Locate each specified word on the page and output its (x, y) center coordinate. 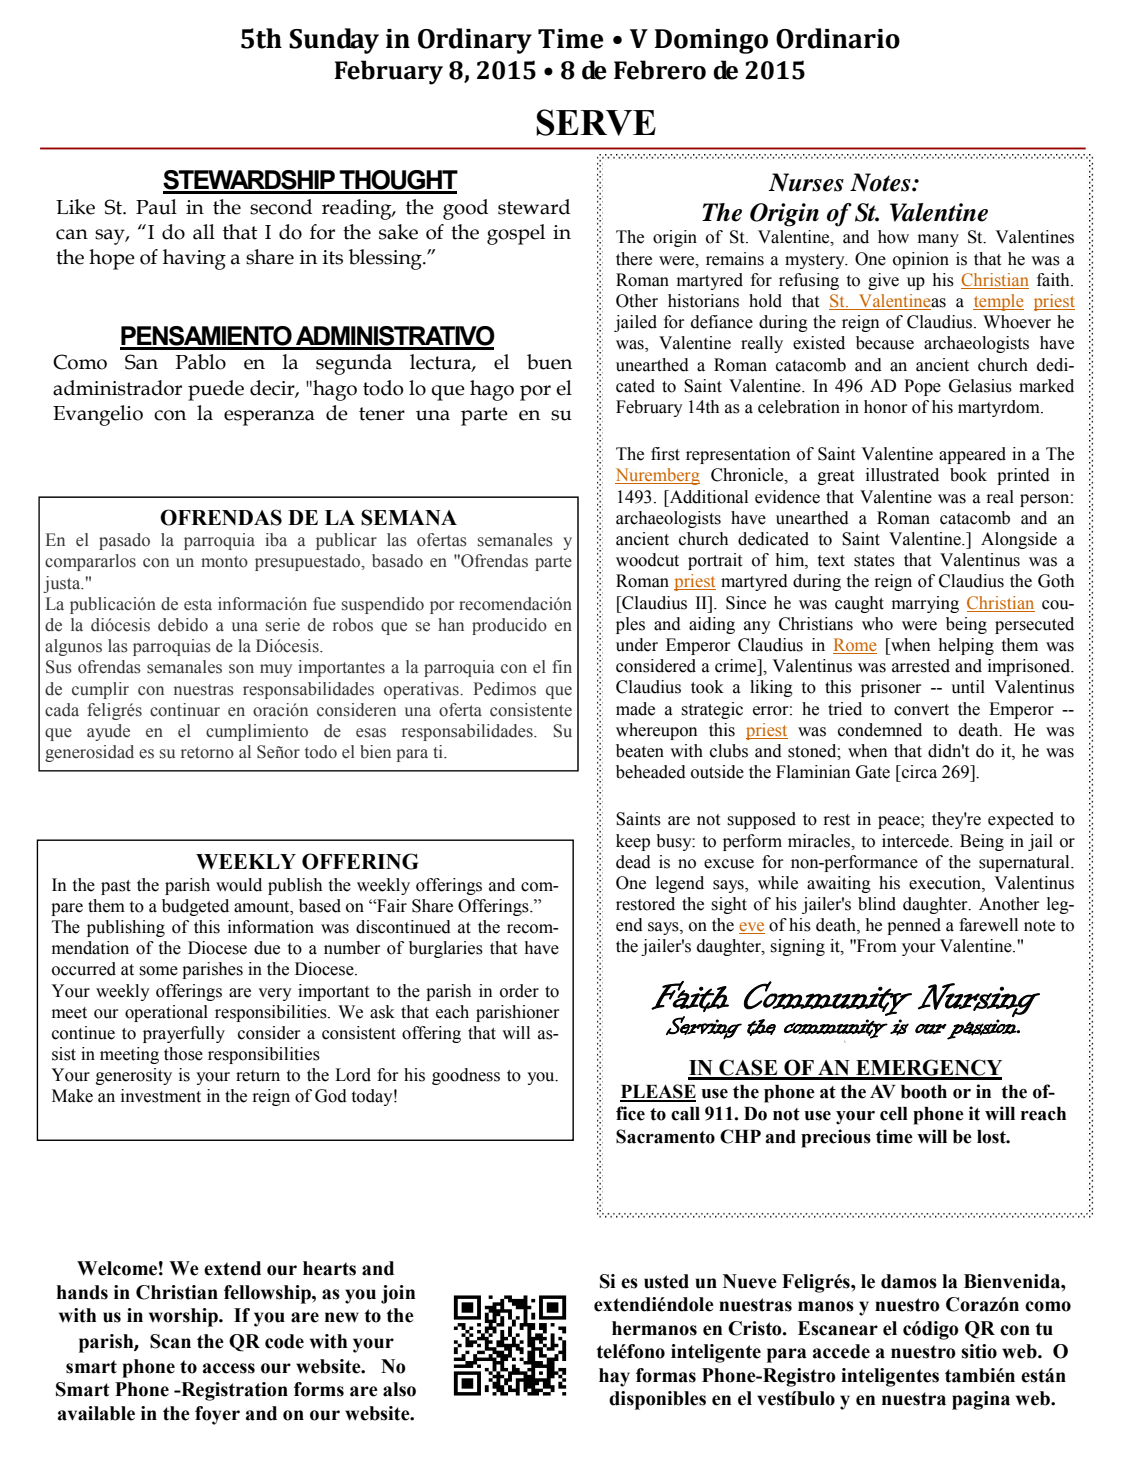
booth (924, 1092)
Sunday (334, 41)
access (229, 1368)
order (519, 991)
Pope (922, 387)
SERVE (596, 122)
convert (921, 710)
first (665, 454)
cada (62, 710)
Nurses (806, 182)
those (183, 1054)
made (635, 709)
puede (216, 390)
